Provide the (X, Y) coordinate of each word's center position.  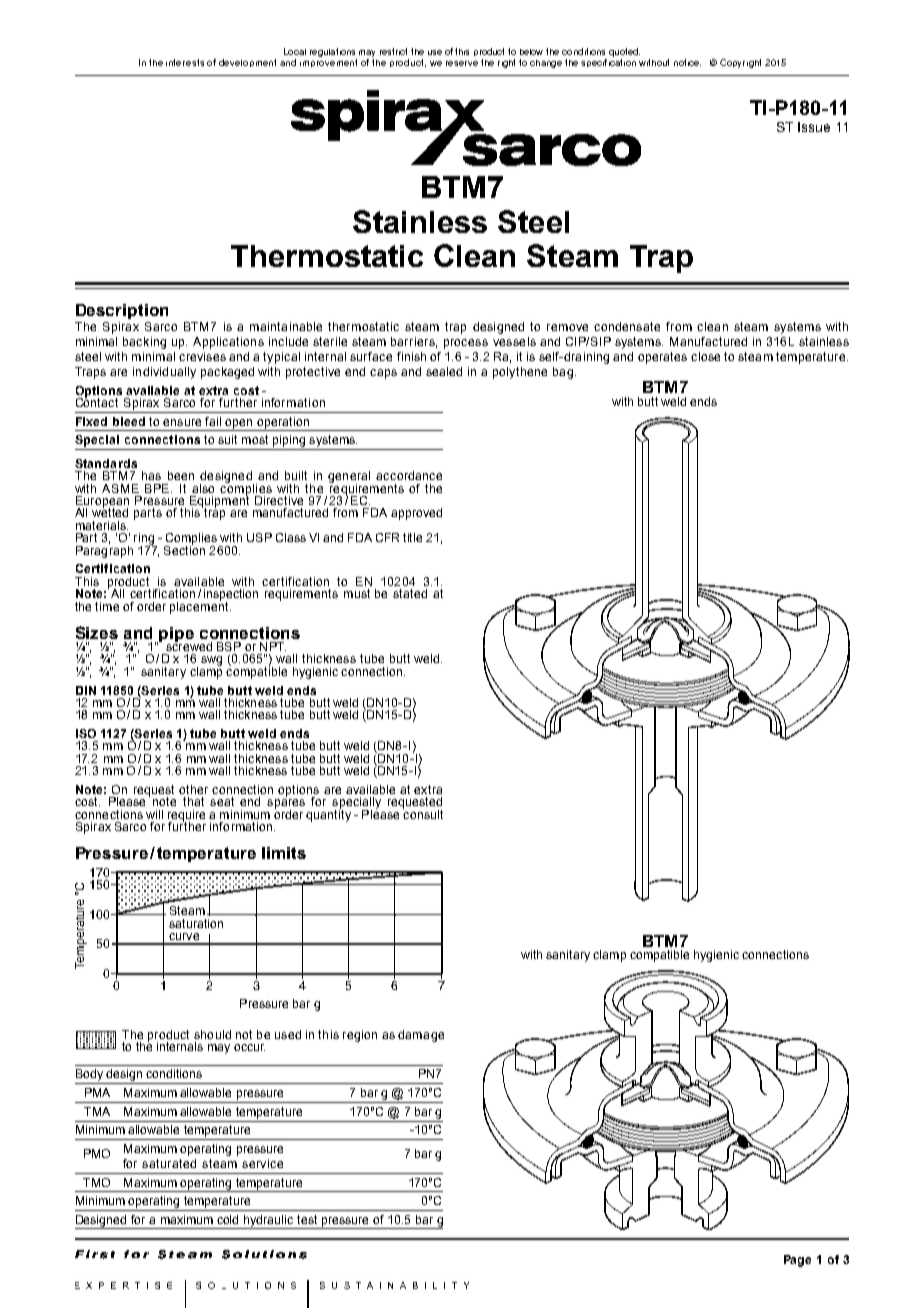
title (412, 537)
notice (687, 62)
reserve (462, 63)
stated (410, 593)
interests (185, 62)
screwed (189, 645)
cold (227, 1219)
